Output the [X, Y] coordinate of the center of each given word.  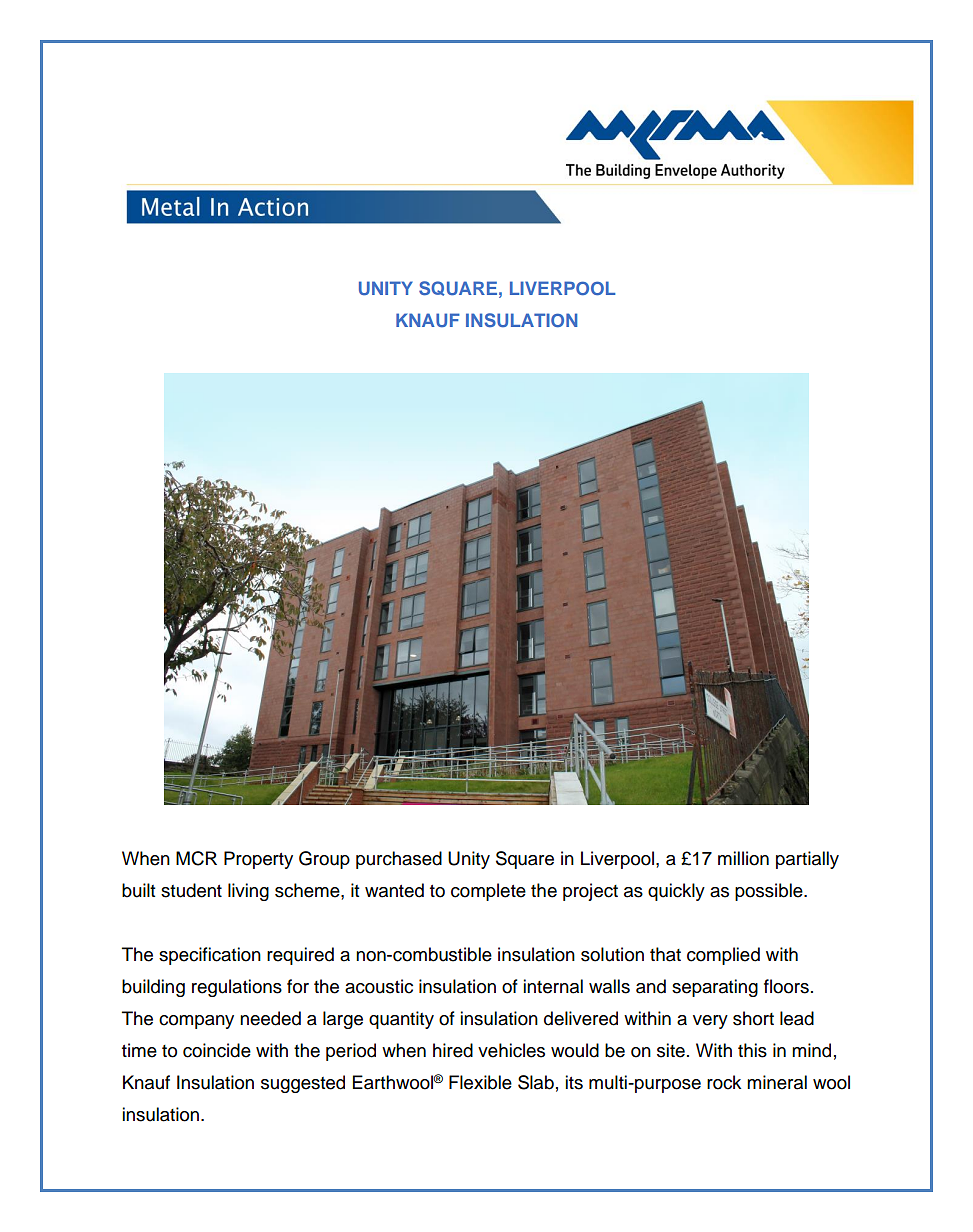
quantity [401, 1020]
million [743, 858]
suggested [303, 1084]
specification [210, 956]
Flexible [480, 1082]
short [753, 1018]
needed [270, 1018]
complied [723, 956]
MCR [196, 858]
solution [612, 954]
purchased [399, 860]
